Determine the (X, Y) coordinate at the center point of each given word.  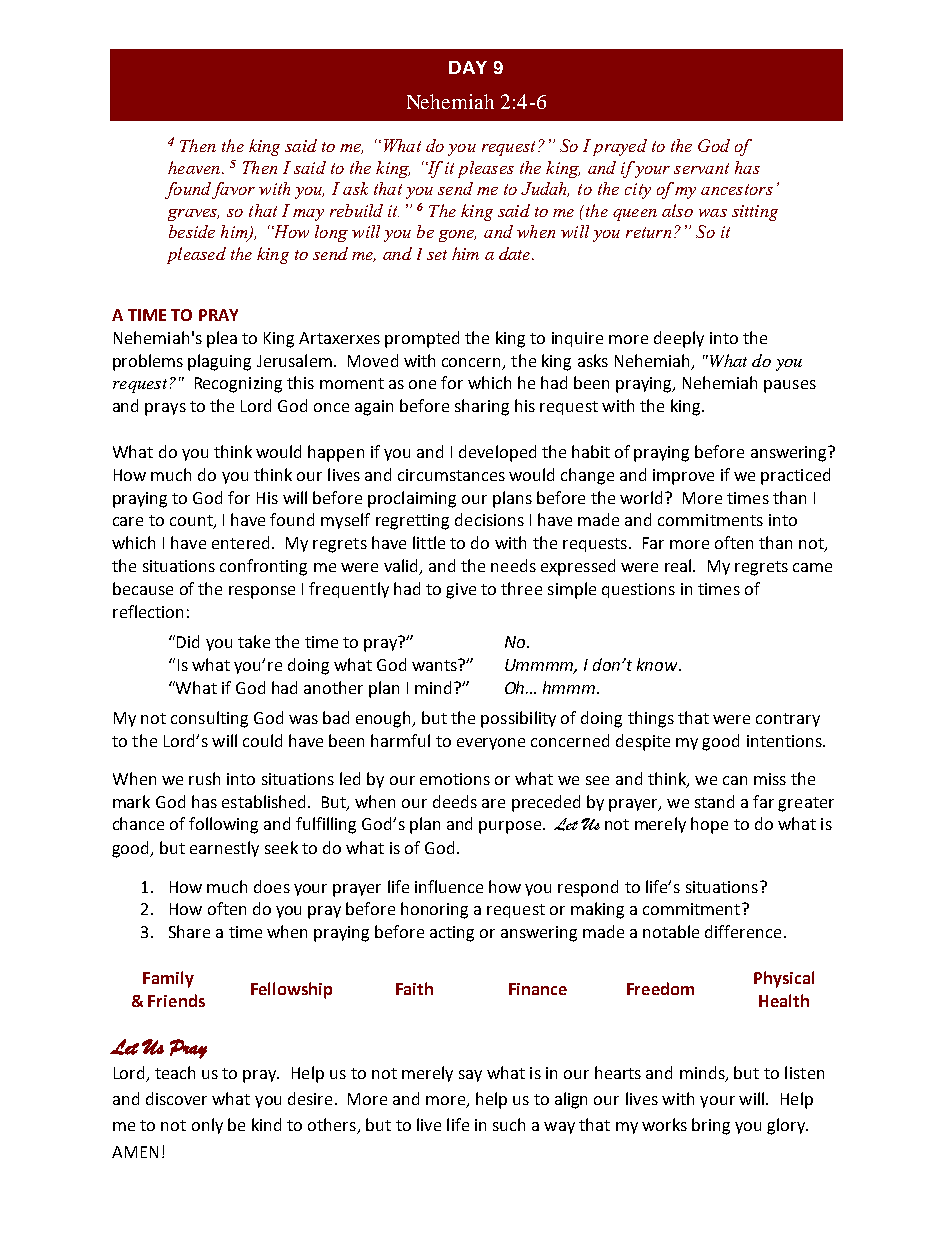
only (207, 1126)
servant (701, 168)
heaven (195, 167)
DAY (468, 67)
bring (711, 1126)
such (509, 1124)
